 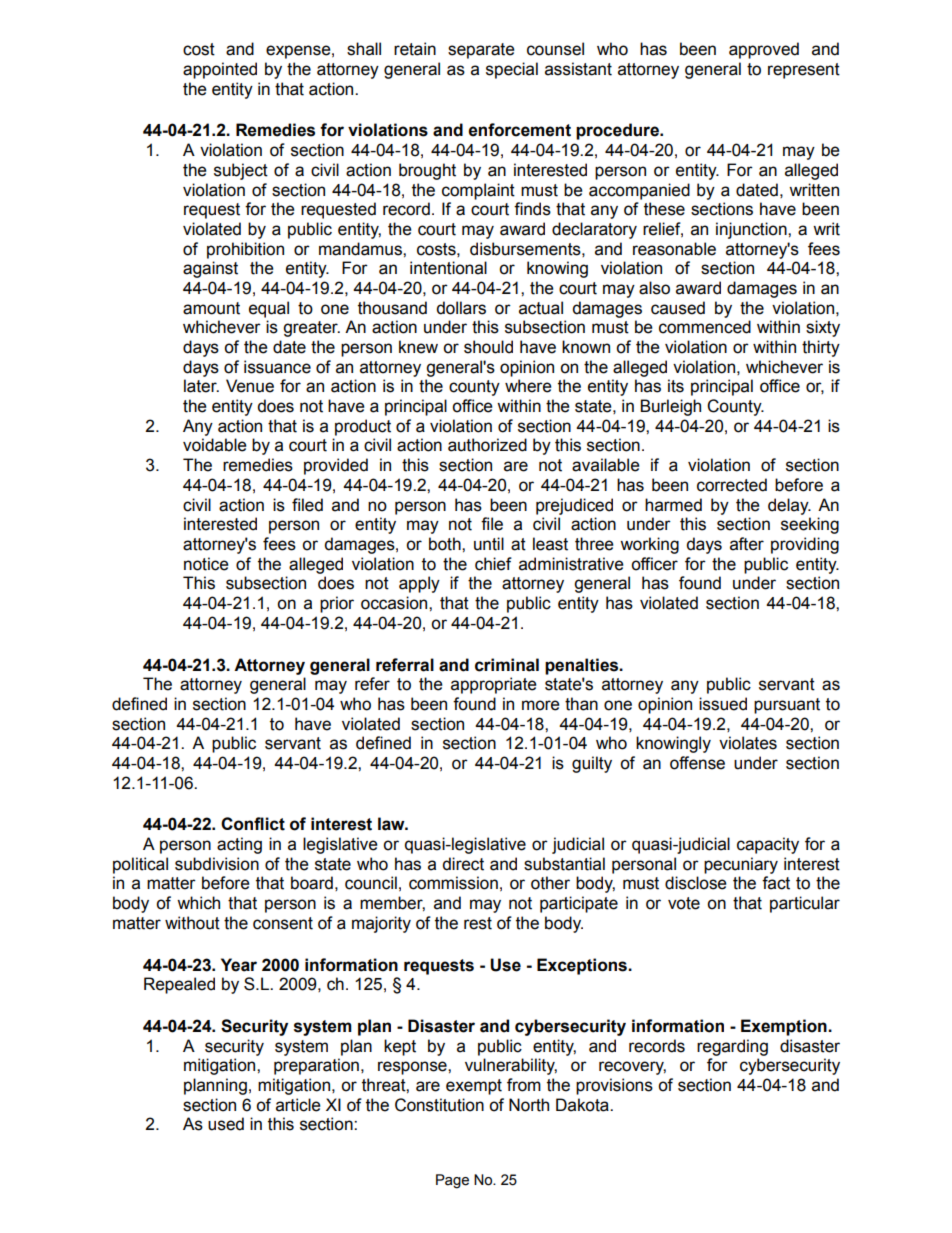 What do you see at coordinates (512, 70) in the image?
I see `special` at bounding box center [512, 70].
